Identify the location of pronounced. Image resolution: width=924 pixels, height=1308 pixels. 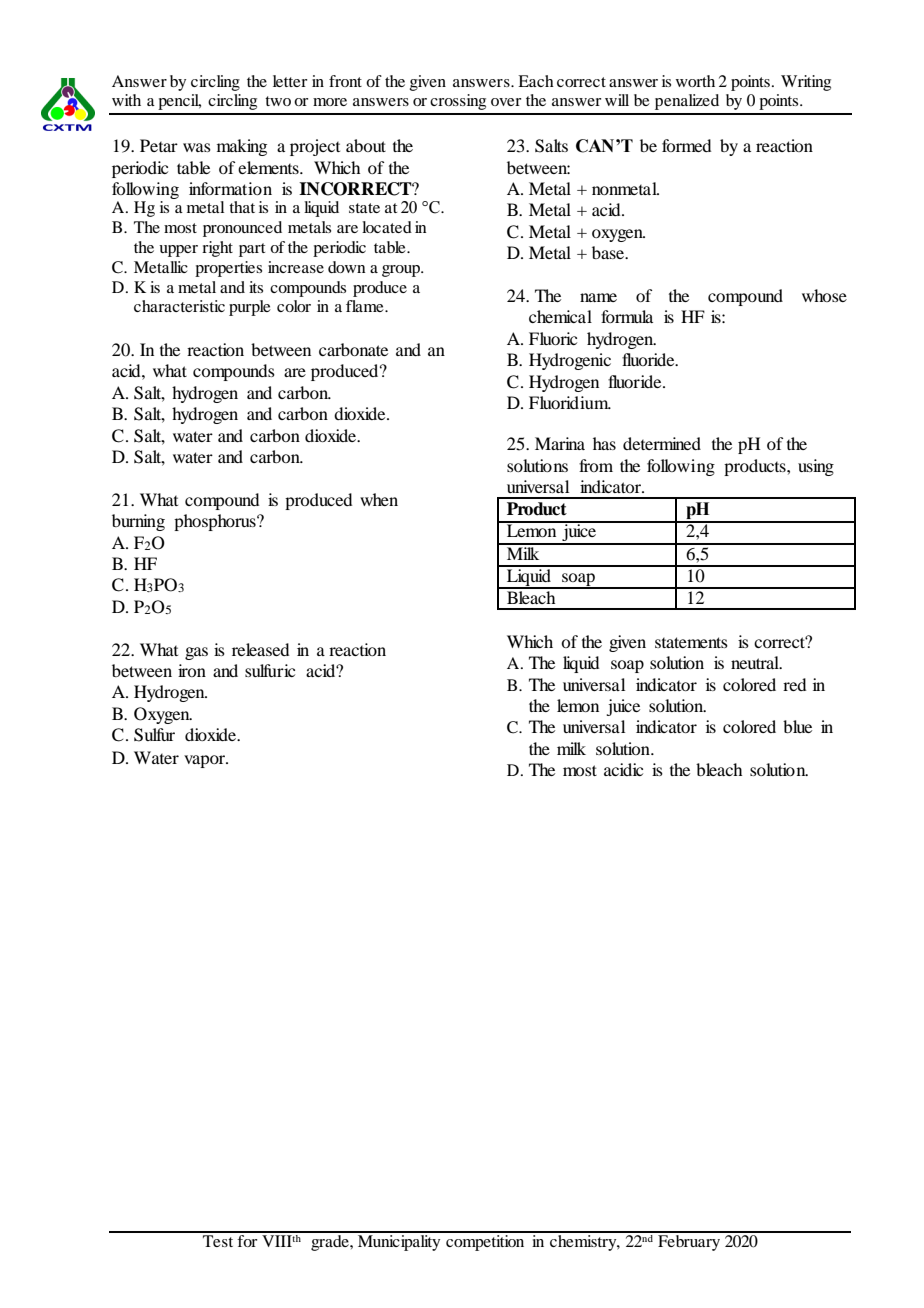
(242, 229).
